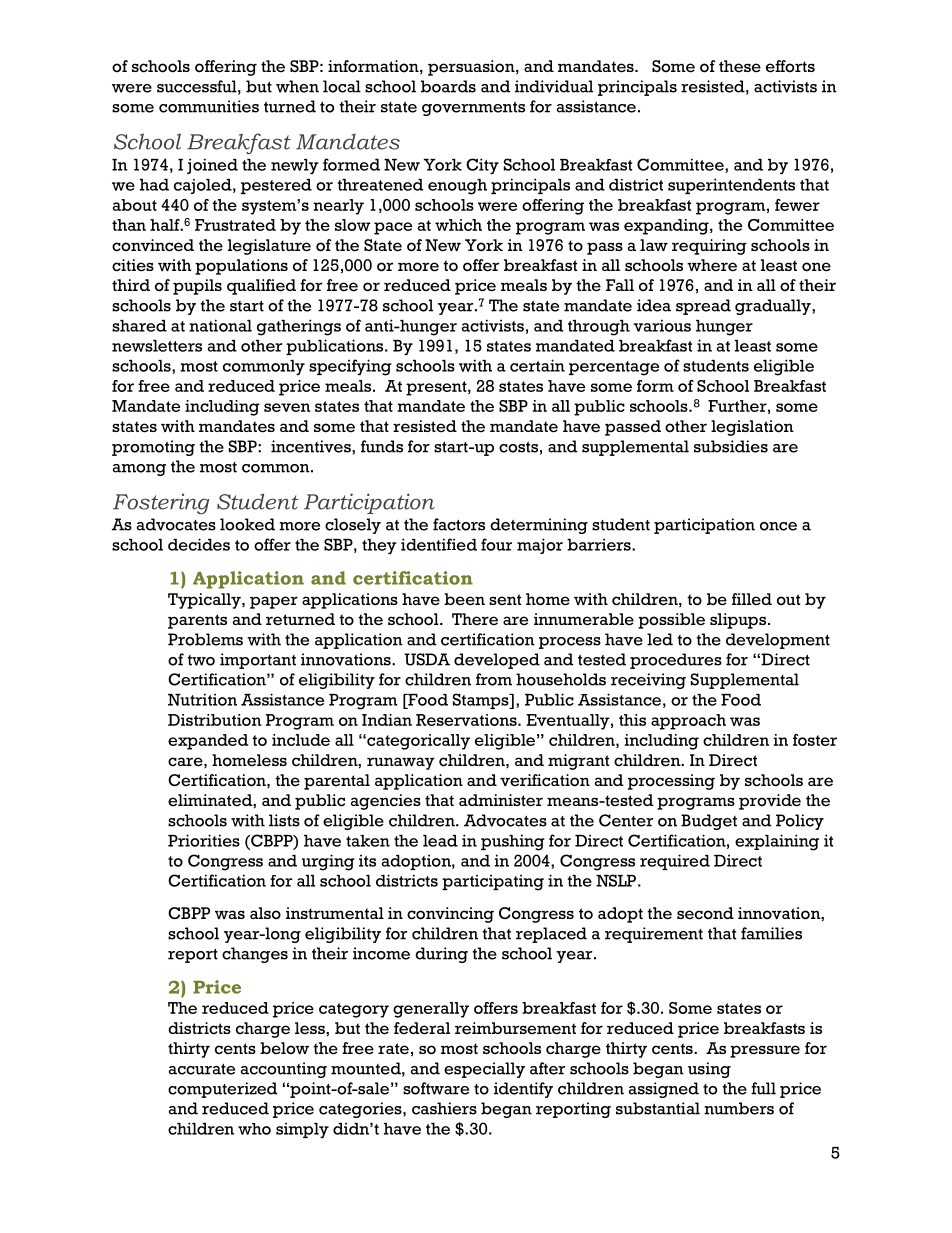  What do you see at coordinates (537, 365) in the page?
I see `certain` at bounding box center [537, 365].
